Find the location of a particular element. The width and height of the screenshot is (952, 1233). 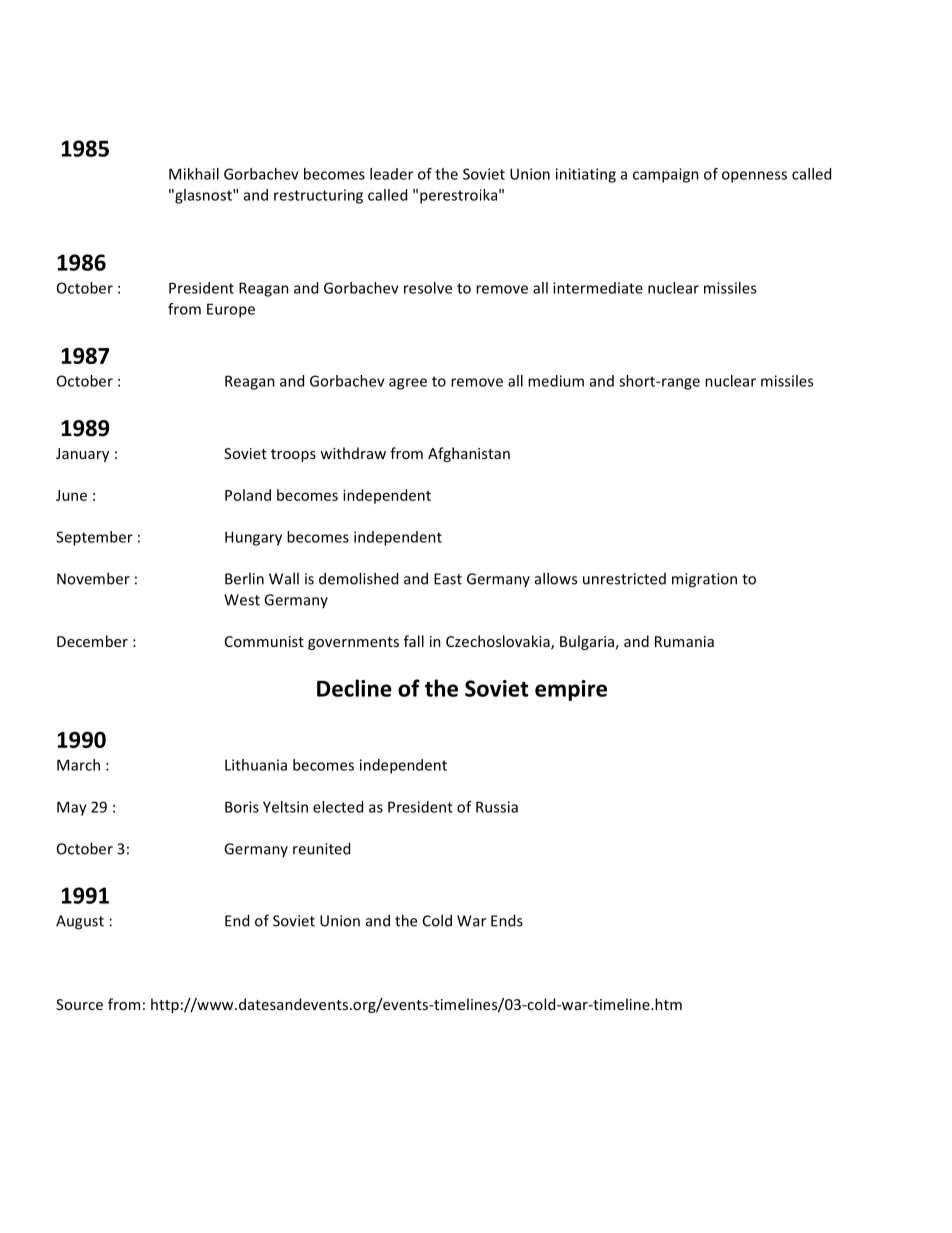

March is located at coordinates (78, 765).
